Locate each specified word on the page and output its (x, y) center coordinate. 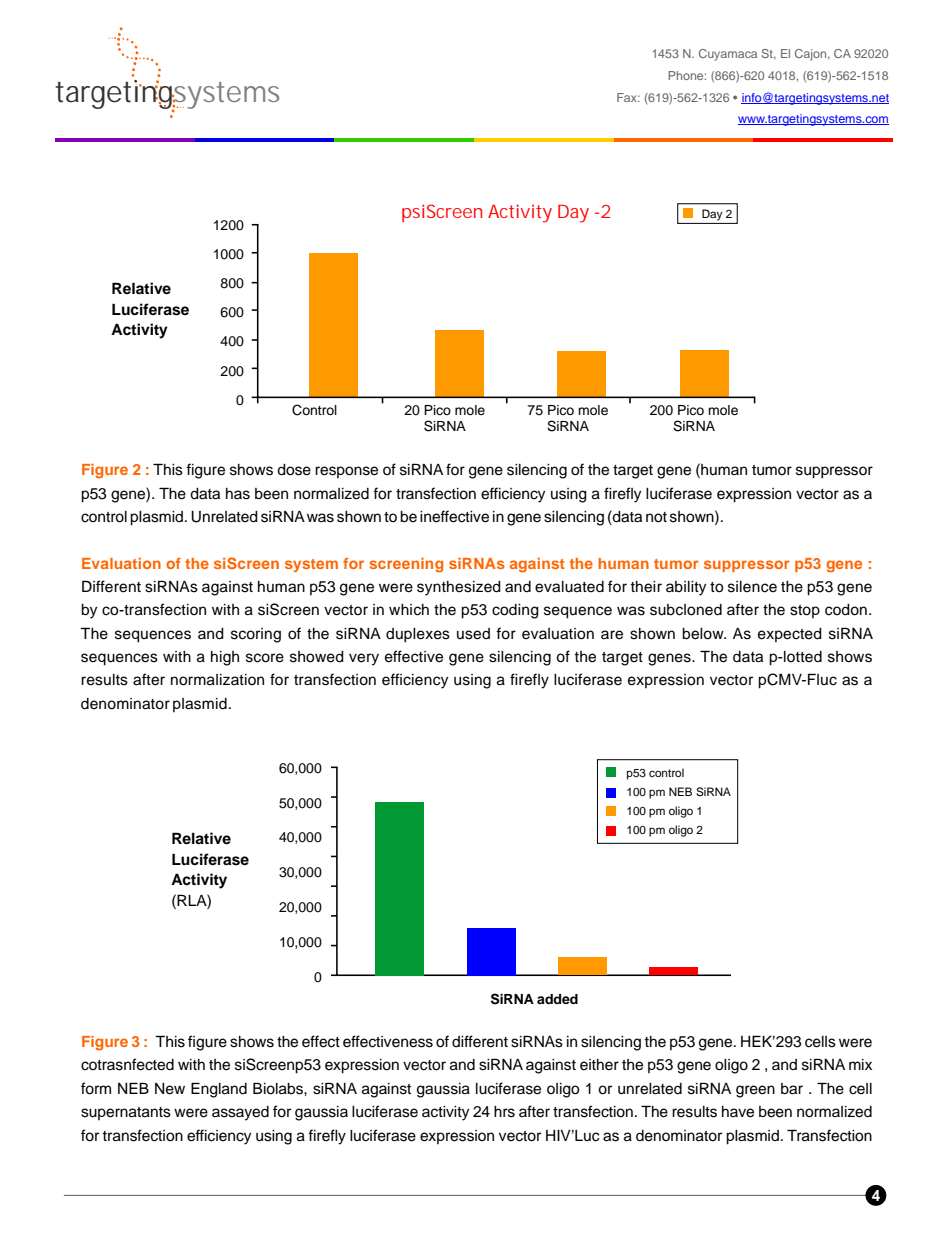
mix (860, 1064)
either (599, 1065)
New (170, 1089)
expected (790, 635)
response (346, 472)
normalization (217, 680)
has (238, 494)
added (557, 999)
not (656, 517)
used (473, 634)
